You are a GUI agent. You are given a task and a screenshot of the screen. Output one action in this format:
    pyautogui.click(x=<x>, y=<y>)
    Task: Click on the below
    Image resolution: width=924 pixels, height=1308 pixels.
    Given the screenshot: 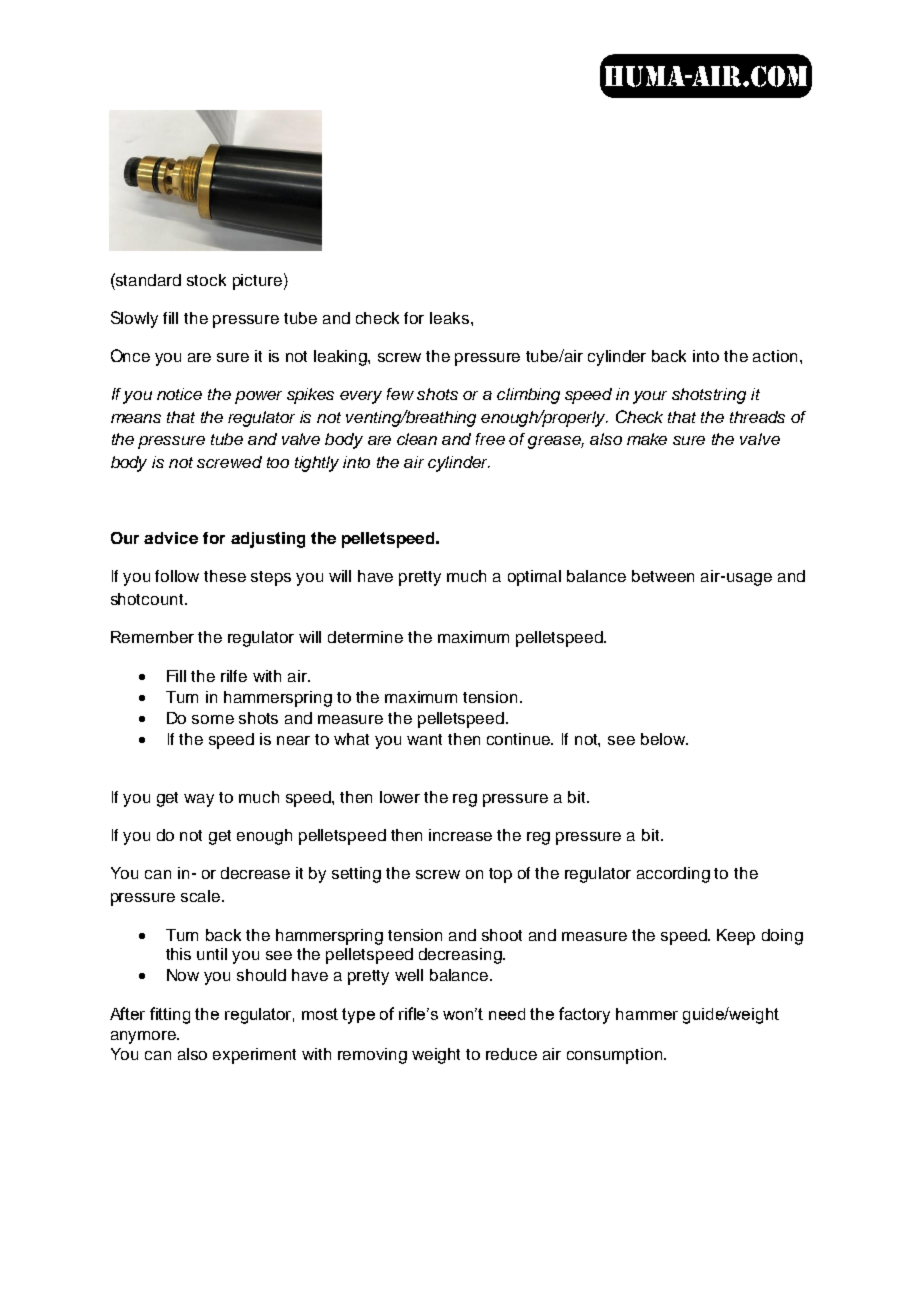 What is the action you would take?
    pyautogui.click(x=664, y=739)
